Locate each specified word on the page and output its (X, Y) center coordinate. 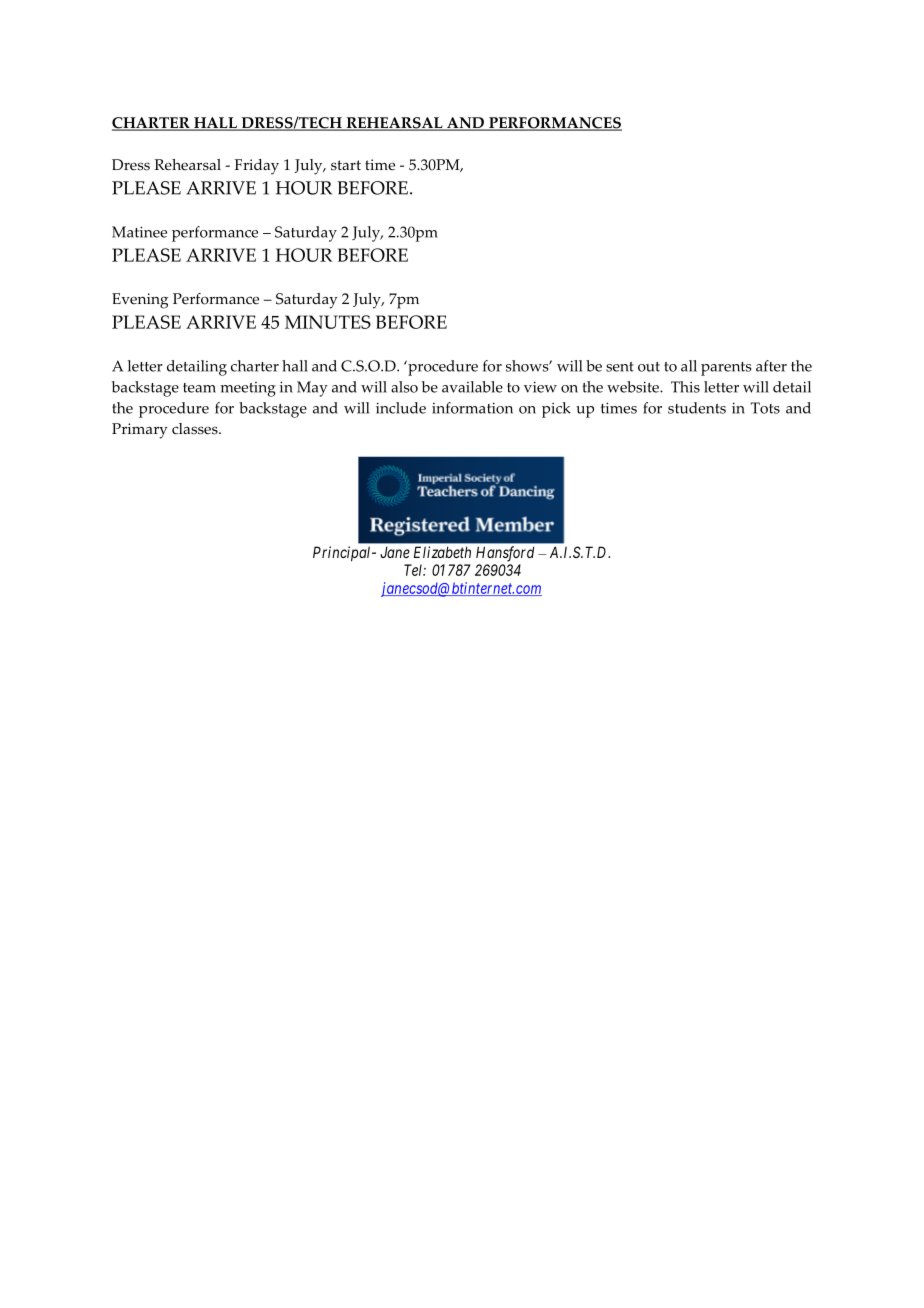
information (472, 408)
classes (196, 429)
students (697, 408)
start (346, 165)
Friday (256, 167)
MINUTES (328, 322)
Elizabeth (442, 552)
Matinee (139, 232)
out (649, 367)
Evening (140, 301)
